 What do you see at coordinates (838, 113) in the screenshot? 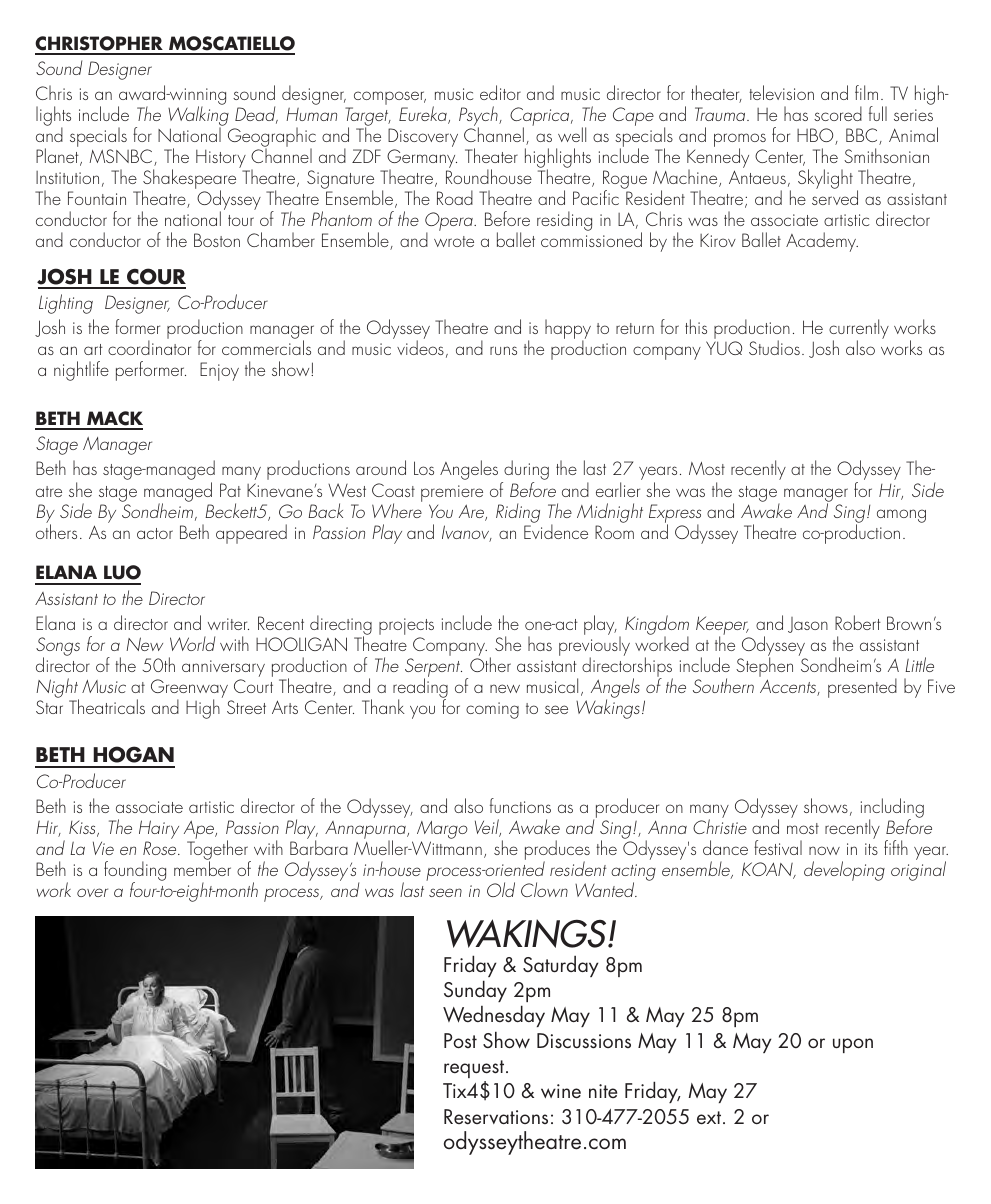
I see `scored` at bounding box center [838, 113].
